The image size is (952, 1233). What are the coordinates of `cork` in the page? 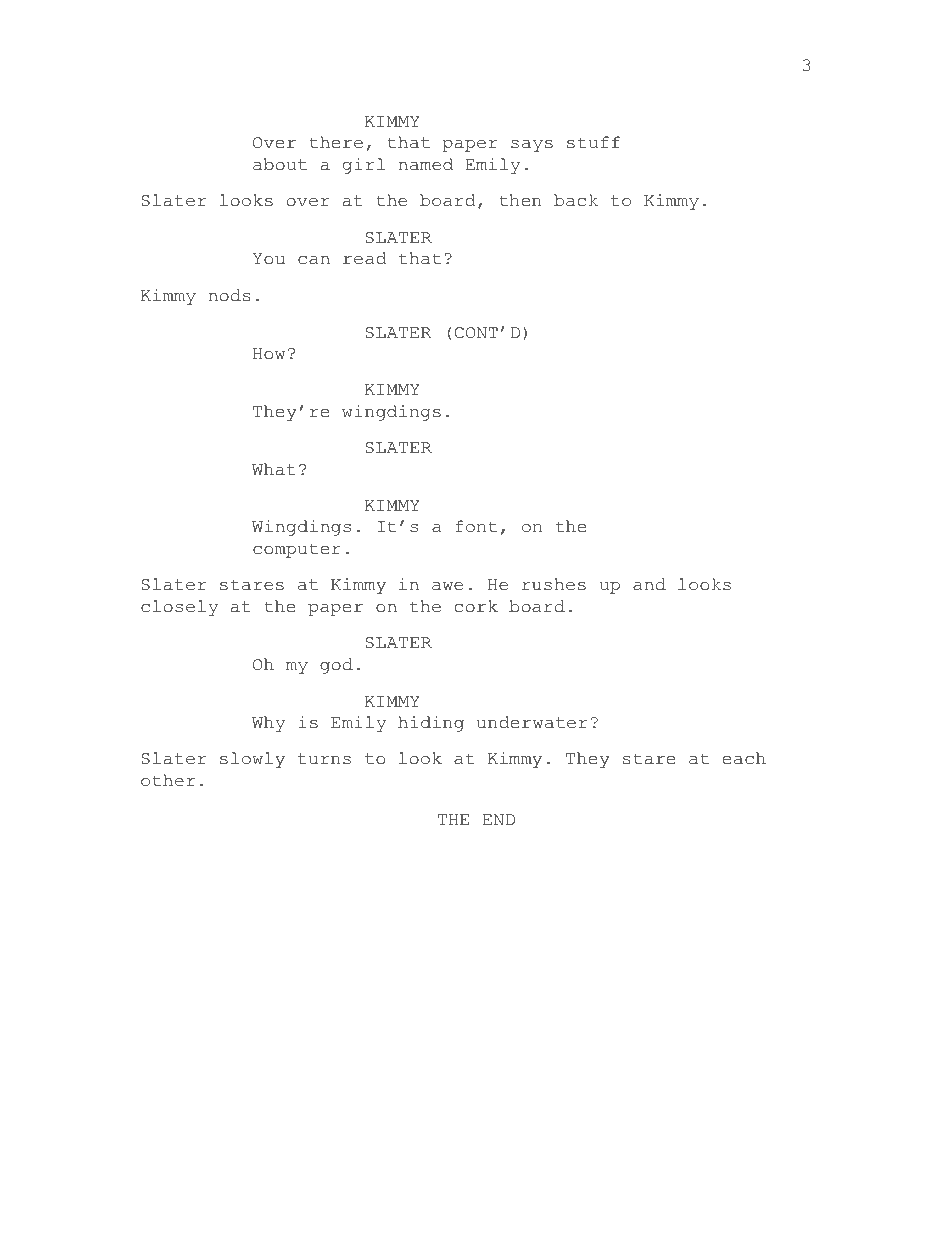 It's located at (476, 606).
